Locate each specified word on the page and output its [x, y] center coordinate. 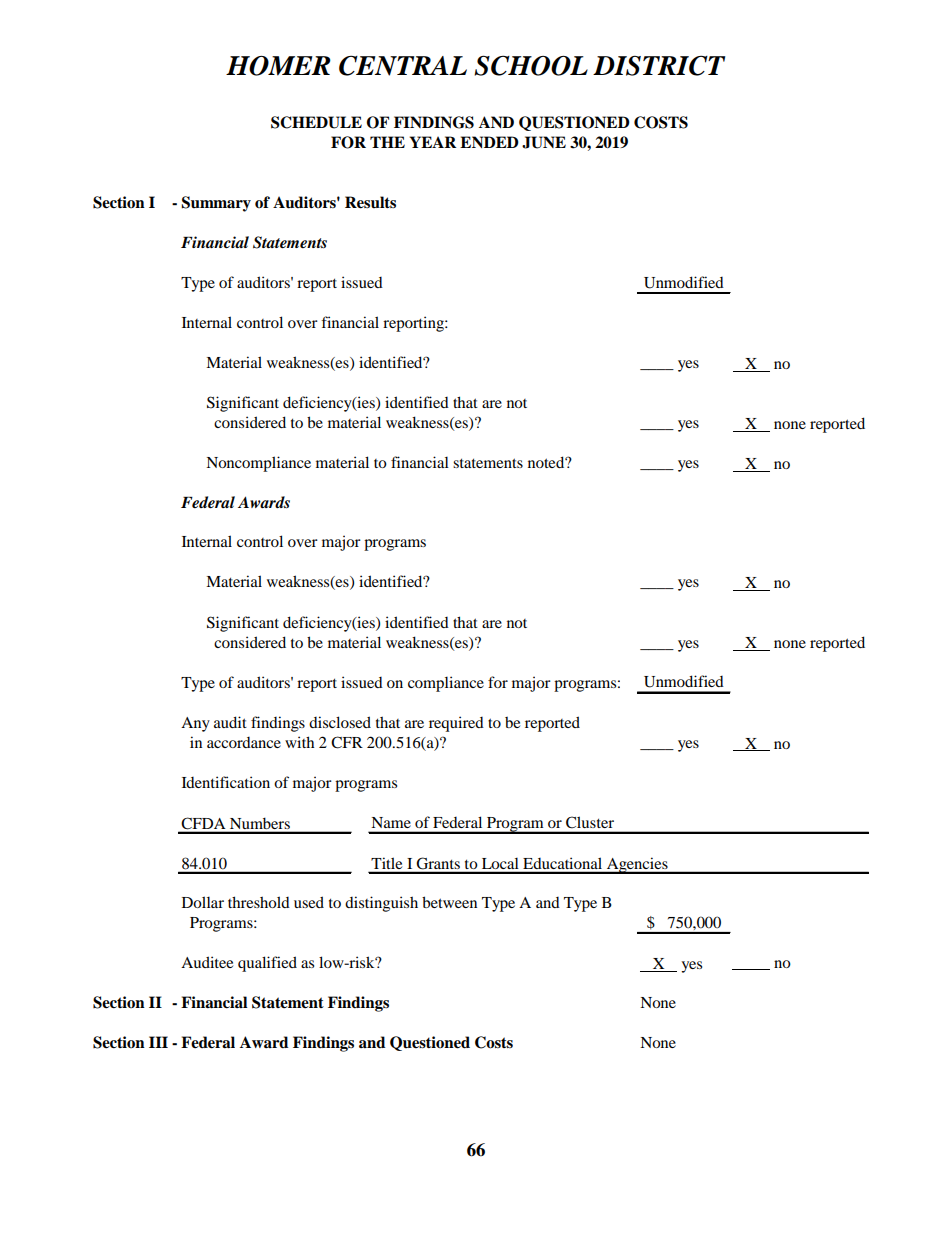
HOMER [278, 66]
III [158, 1042]
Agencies [637, 865]
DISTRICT [659, 65]
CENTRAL [403, 65]
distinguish [381, 904]
